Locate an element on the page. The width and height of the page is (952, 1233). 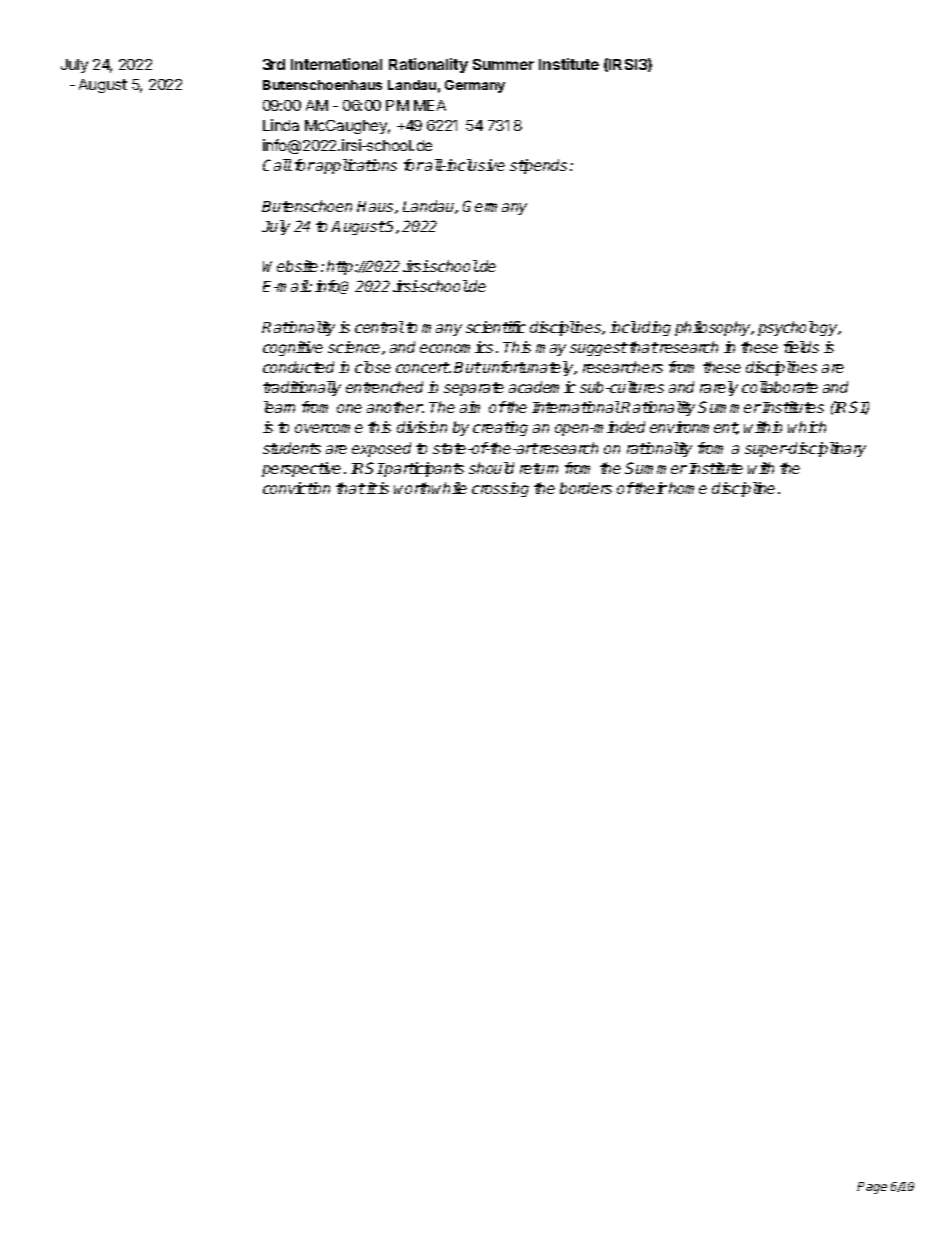
Linda is located at coordinates (281, 125).
